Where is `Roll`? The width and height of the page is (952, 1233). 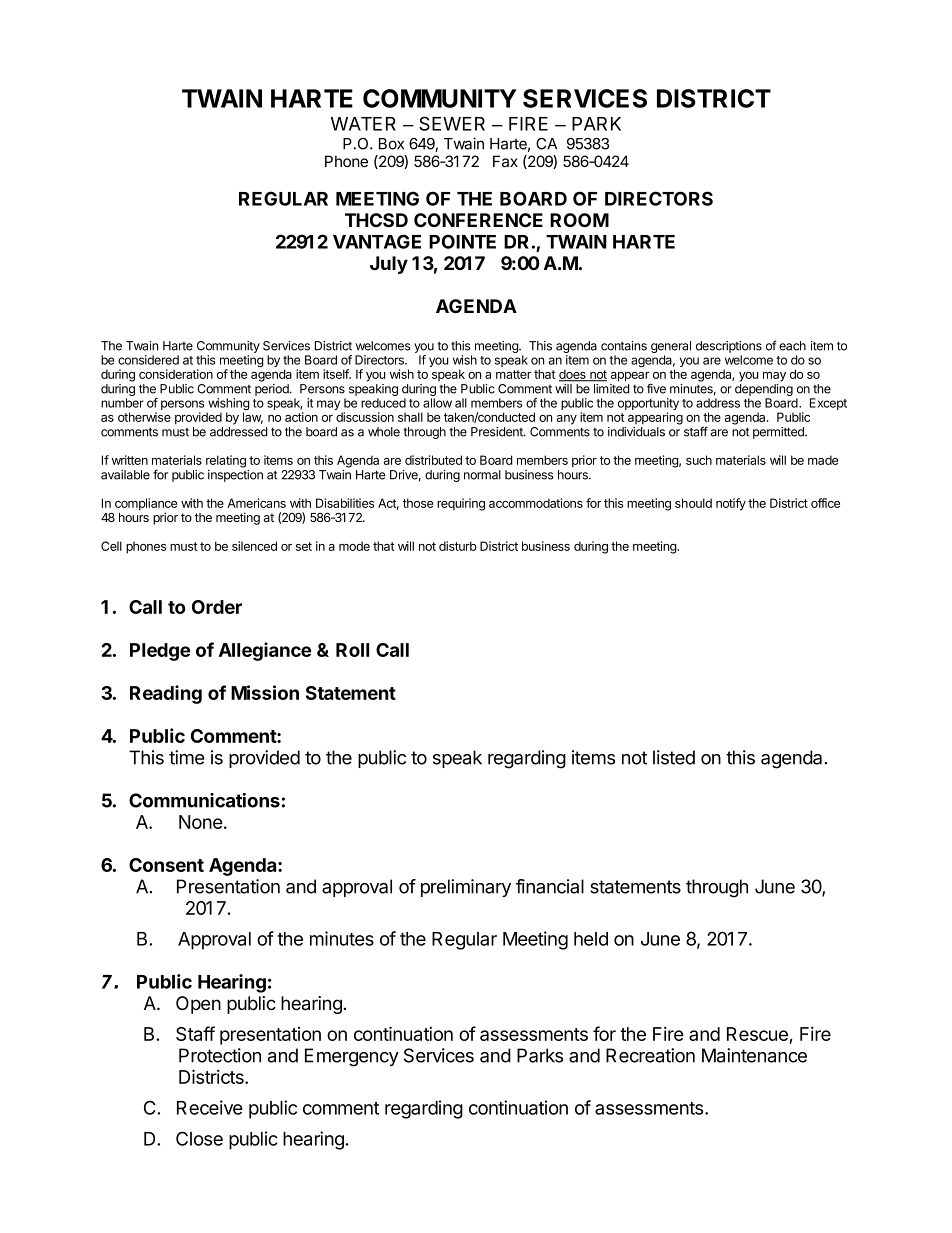 Roll is located at coordinates (352, 650).
